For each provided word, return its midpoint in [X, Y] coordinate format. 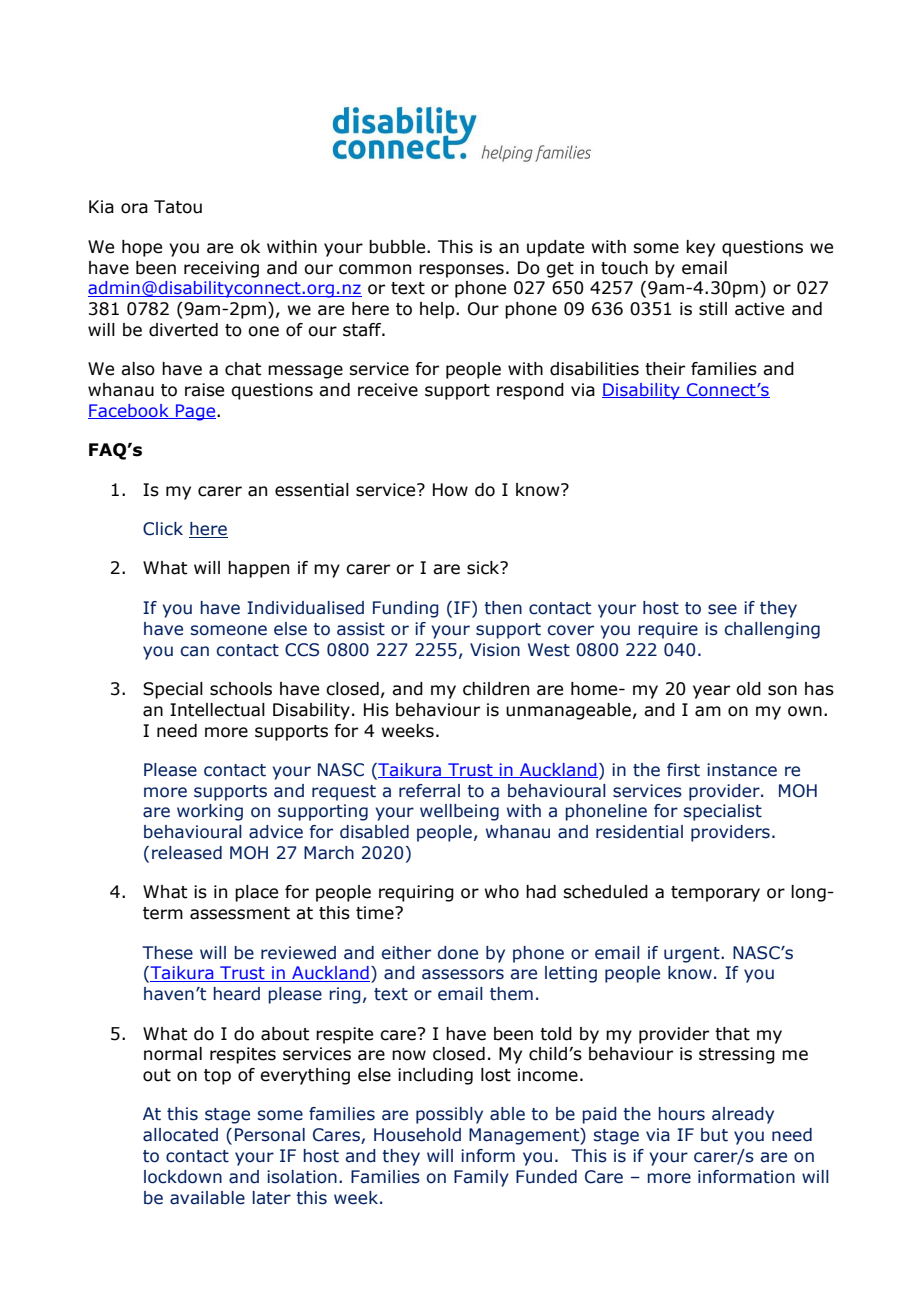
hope [142, 248]
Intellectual [217, 710]
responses [461, 271]
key [701, 248]
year [711, 692]
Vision [495, 650]
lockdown [183, 1177]
